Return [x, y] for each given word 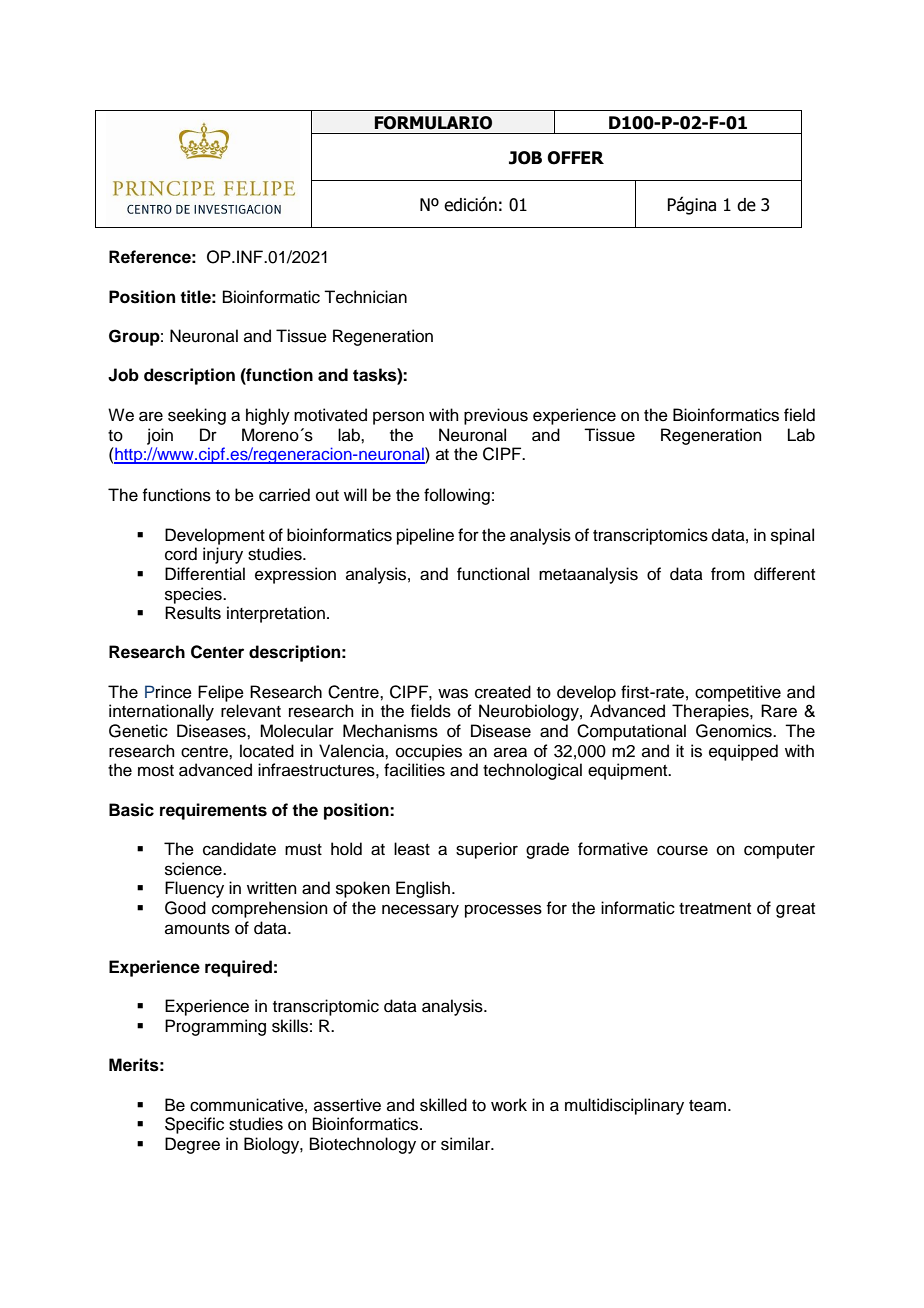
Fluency [194, 889]
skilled [443, 1105]
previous [496, 416]
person [398, 418]
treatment [715, 909]
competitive [738, 693]
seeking [197, 416]
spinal [792, 536]
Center [217, 652]
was [453, 693]
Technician [365, 297]
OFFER [575, 158]
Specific [194, 1125]
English [423, 889]
